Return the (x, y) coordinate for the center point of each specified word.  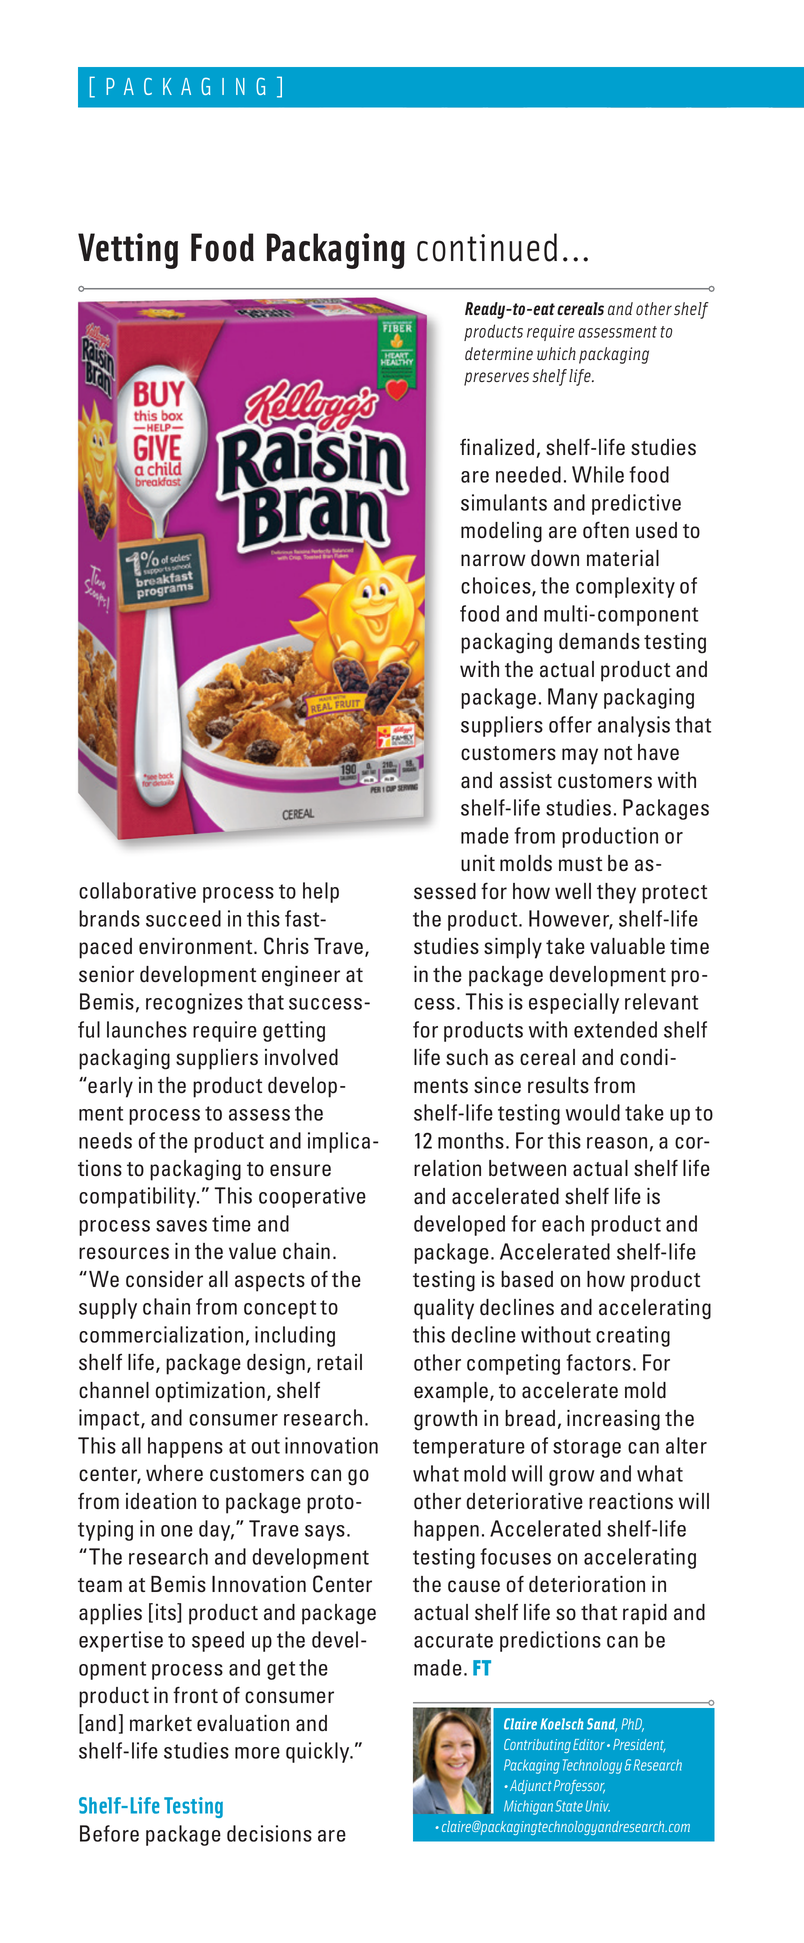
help (321, 892)
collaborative (137, 890)
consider (164, 1279)
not (618, 753)
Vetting (128, 251)
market (161, 1723)
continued (487, 247)
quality (444, 1309)
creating (633, 1336)
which (556, 354)
